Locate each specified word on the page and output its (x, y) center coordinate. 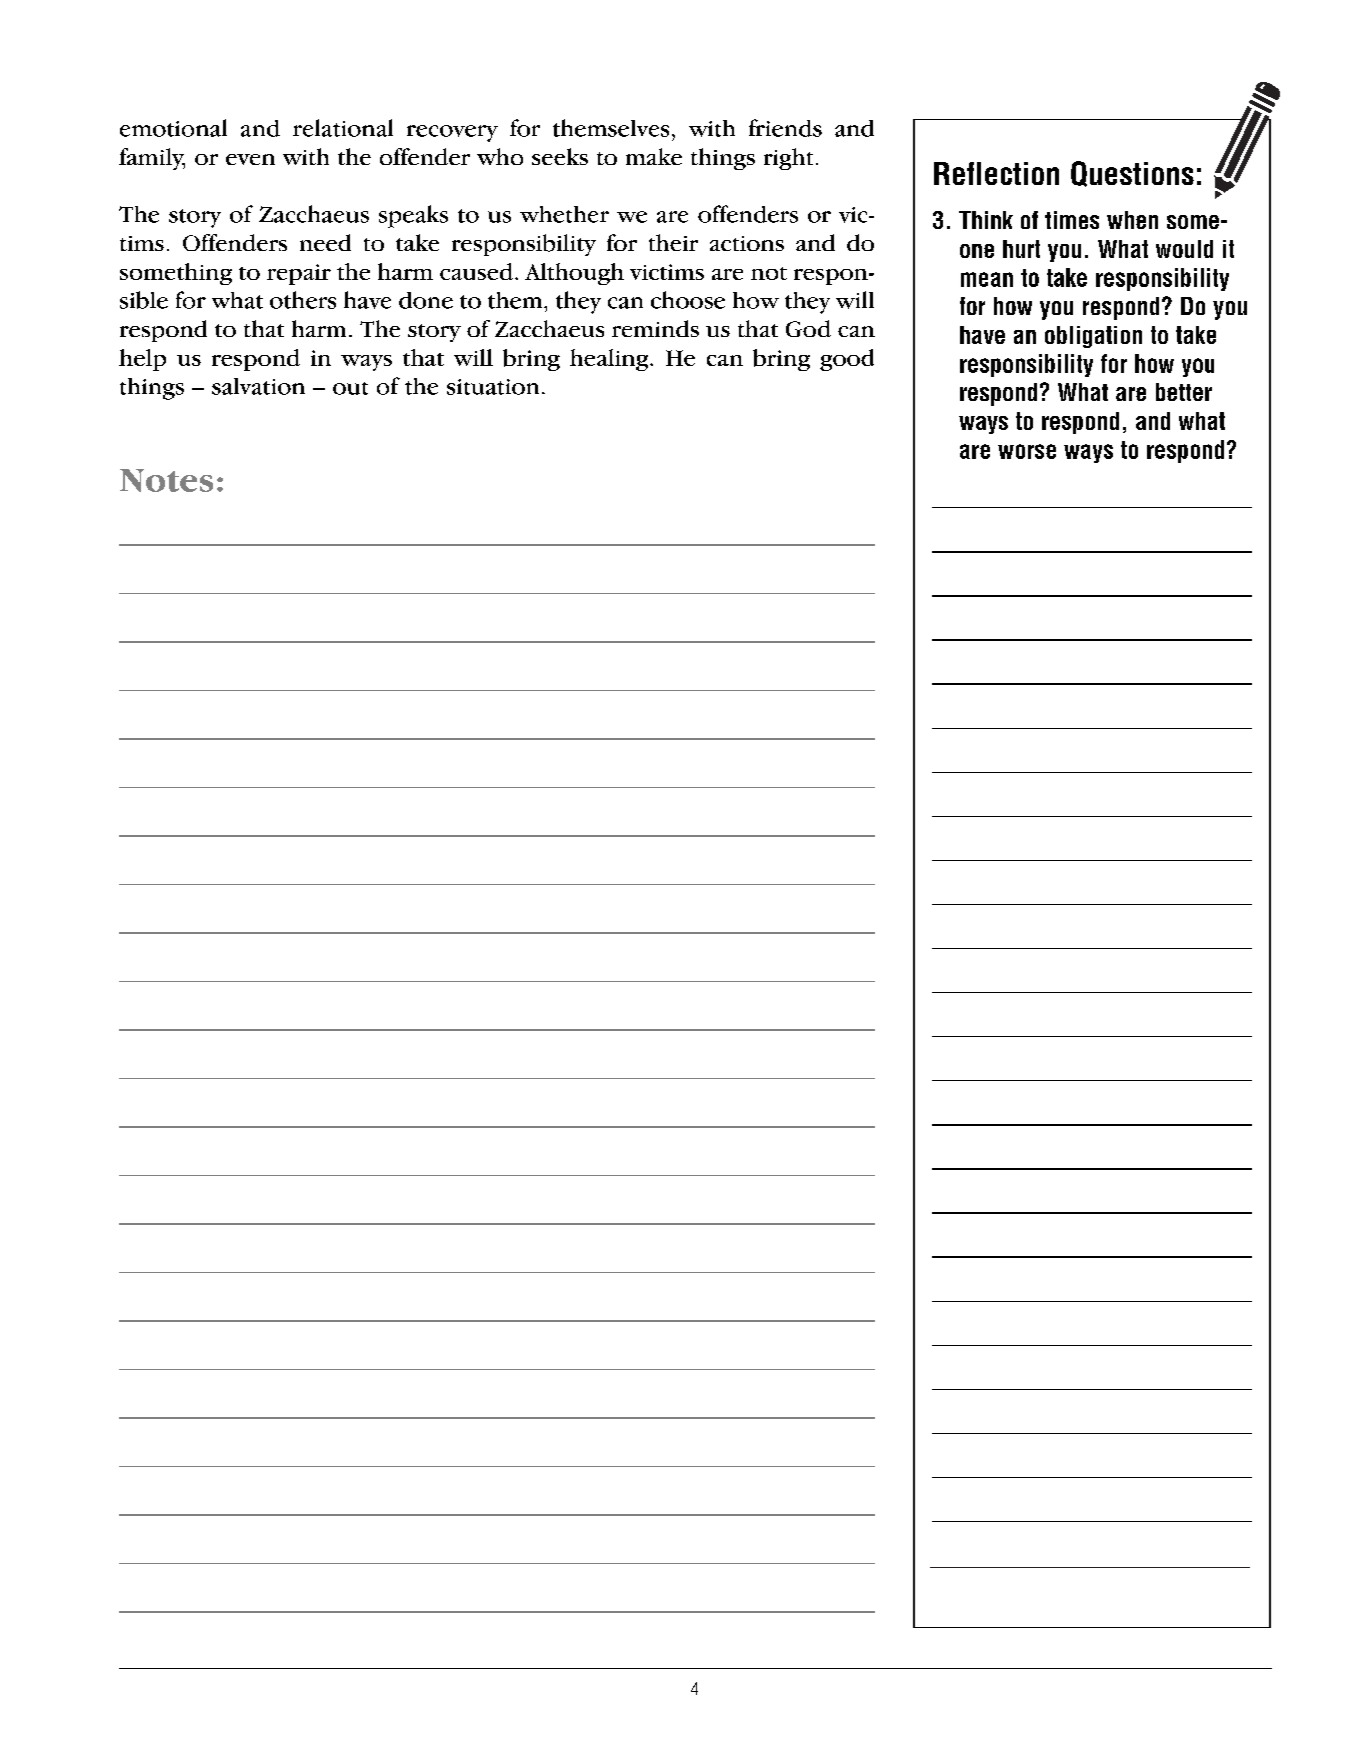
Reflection (996, 173)
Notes (166, 480)
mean (987, 279)
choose (688, 300)
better (1184, 392)
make (654, 156)
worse (1027, 451)
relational (343, 128)
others (303, 300)
